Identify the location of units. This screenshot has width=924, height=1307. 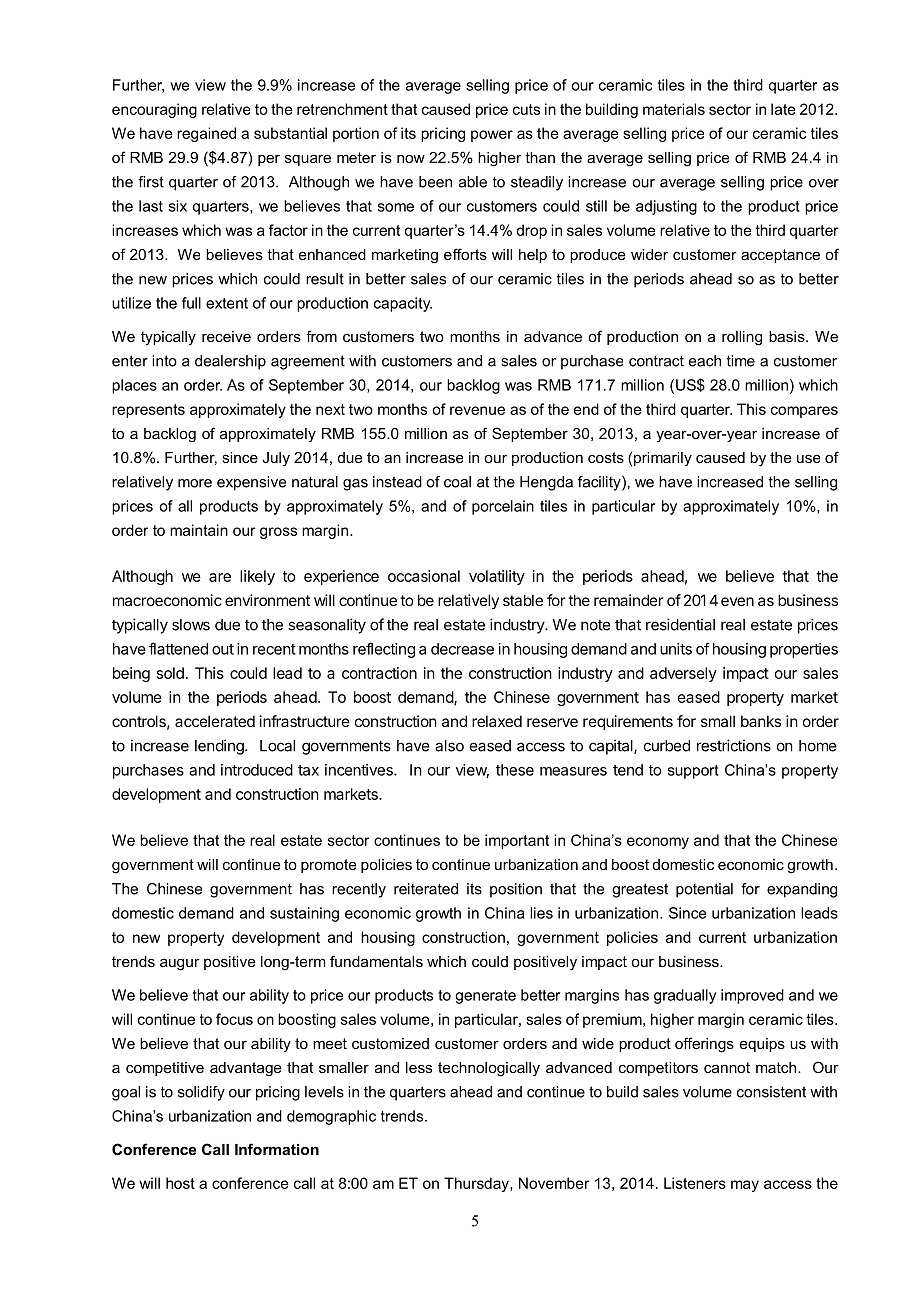
(676, 649).
